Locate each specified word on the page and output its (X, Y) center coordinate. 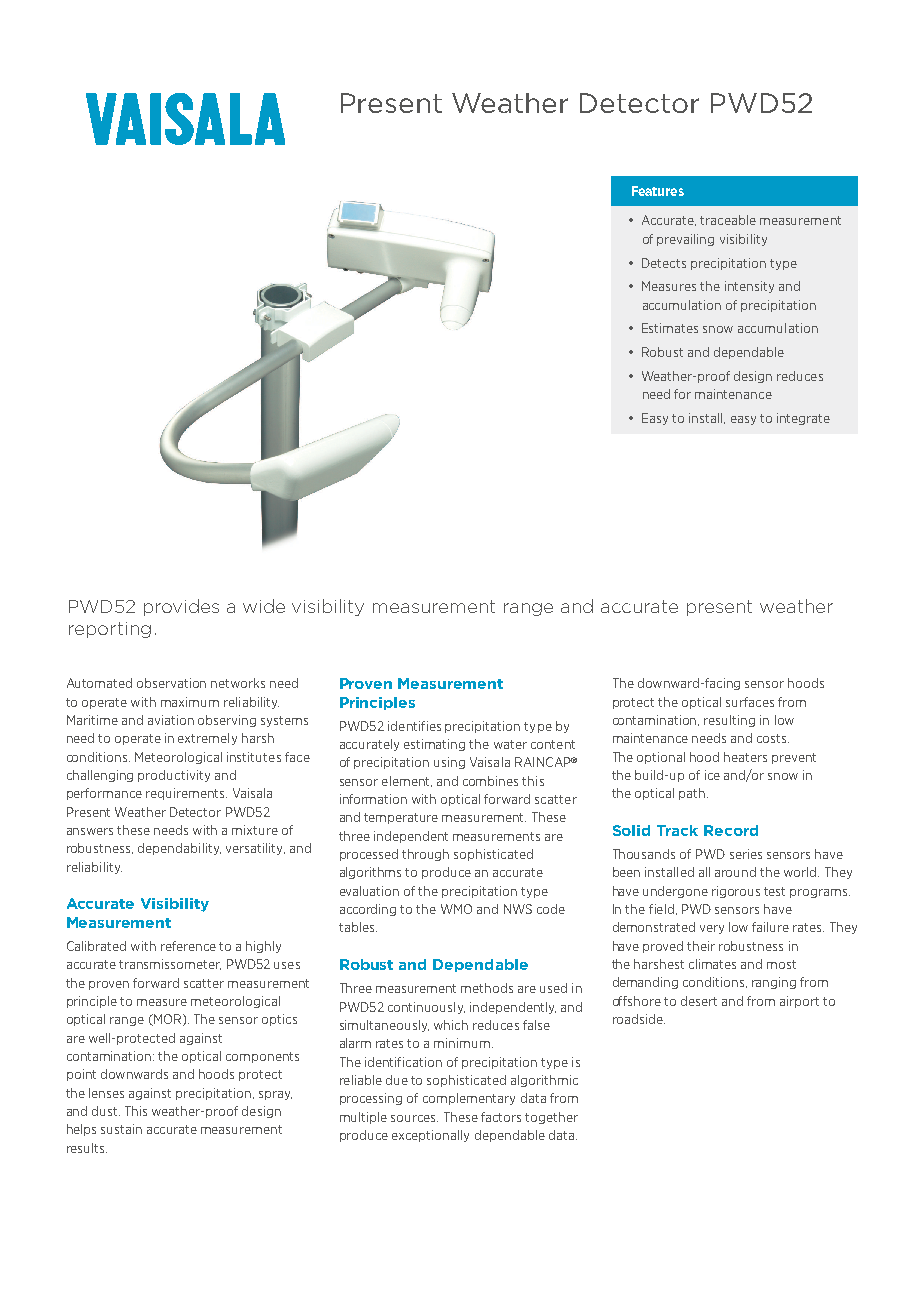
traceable (728, 220)
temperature (401, 818)
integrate (803, 419)
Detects (664, 263)
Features (658, 191)
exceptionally (430, 1136)
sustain (121, 1129)
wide (264, 606)
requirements (186, 794)
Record (731, 830)
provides (181, 607)
